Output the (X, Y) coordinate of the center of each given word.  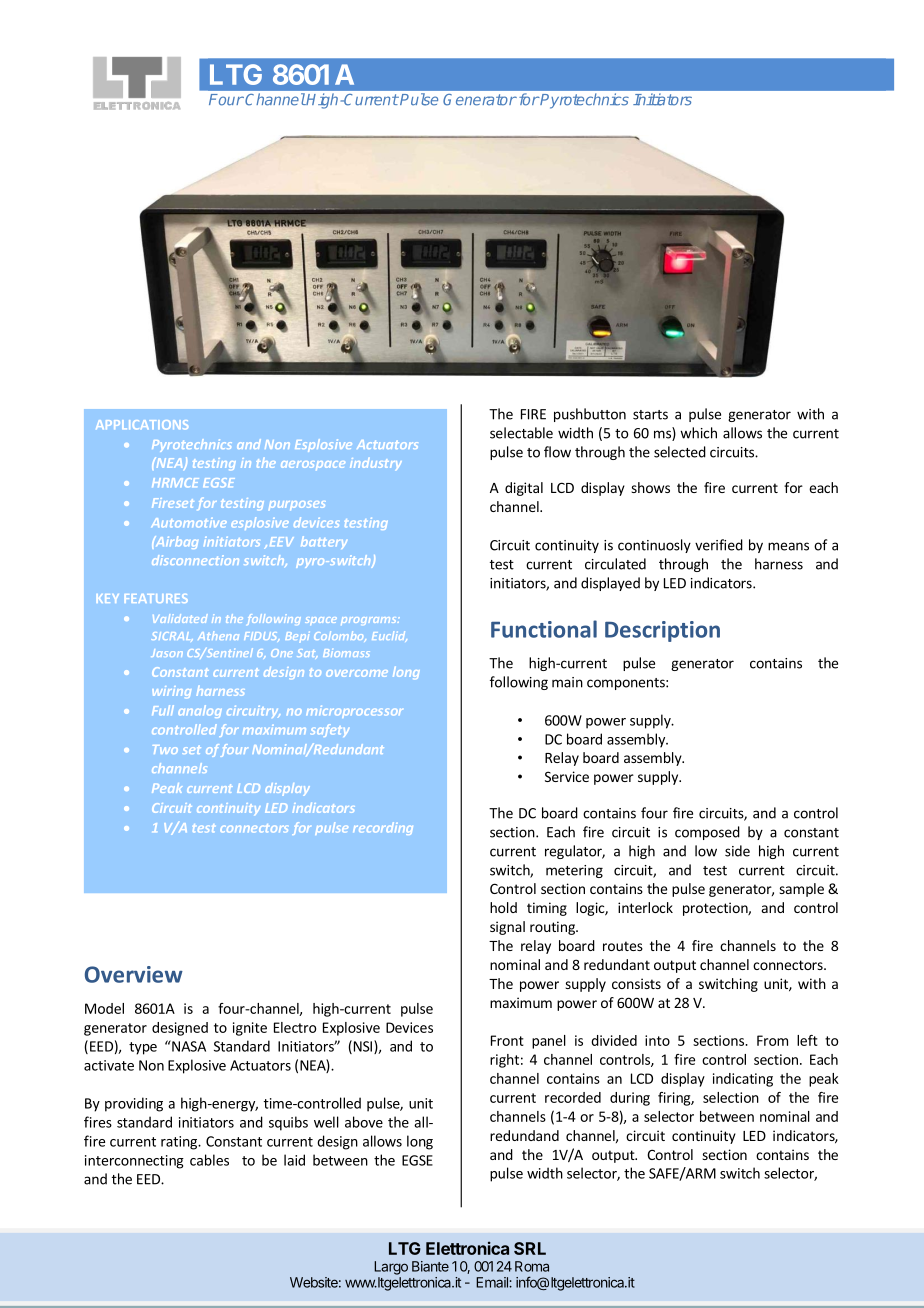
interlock (645, 907)
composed (707, 833)
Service (567, 776)
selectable (521, 433)
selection (731, 1097)
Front (507, 1040)
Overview (134, 974)
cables (209, 1160)
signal (507, 928)
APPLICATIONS (142, 424)
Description (662, 631)
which (698, 433)
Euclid (389, 636)
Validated (180, 618)
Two (165, 749)
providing (134, 1104)
